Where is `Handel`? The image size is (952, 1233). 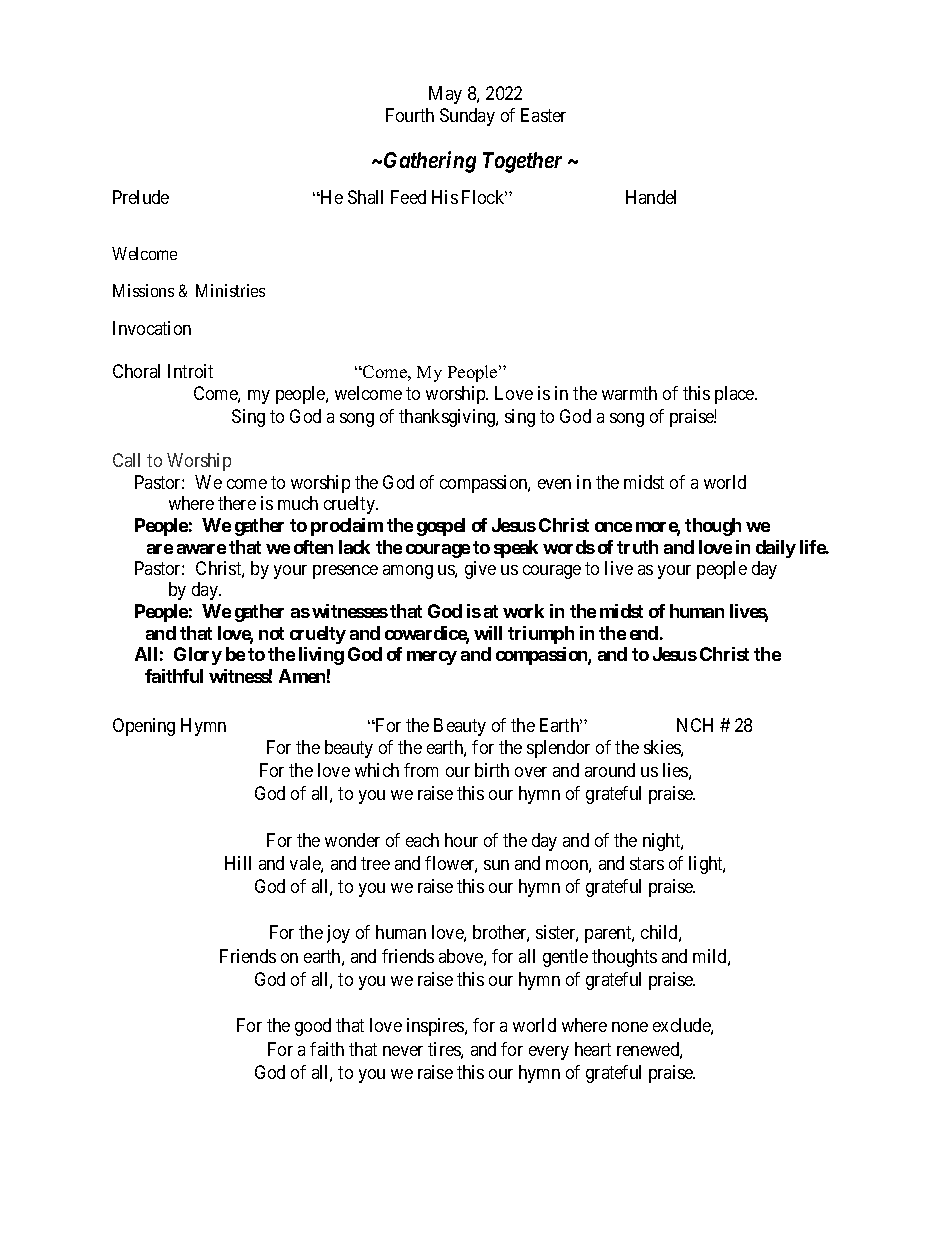 Handel is located at coordinates (651, 197).
